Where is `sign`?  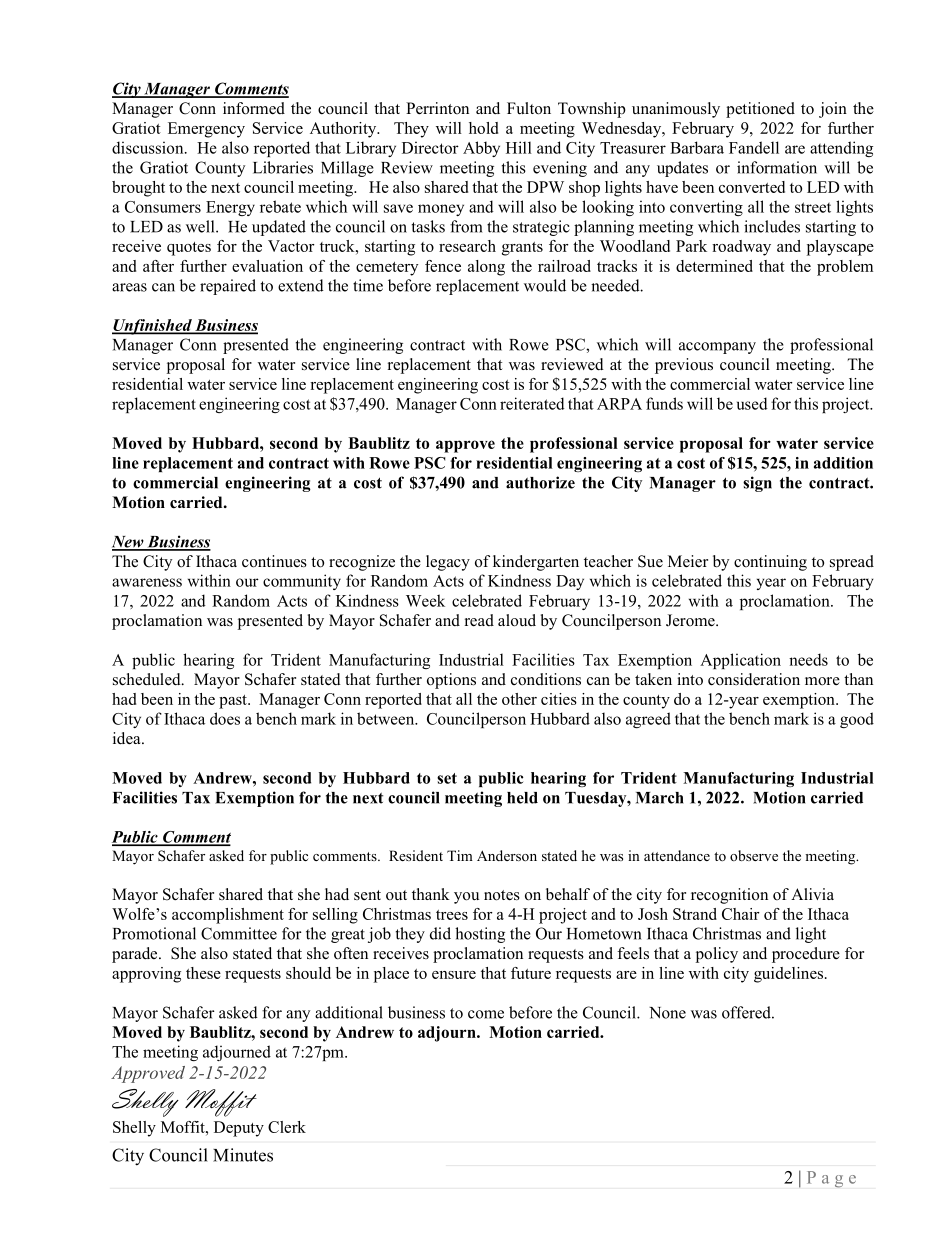 sign is located at coordinates (757, 484).
